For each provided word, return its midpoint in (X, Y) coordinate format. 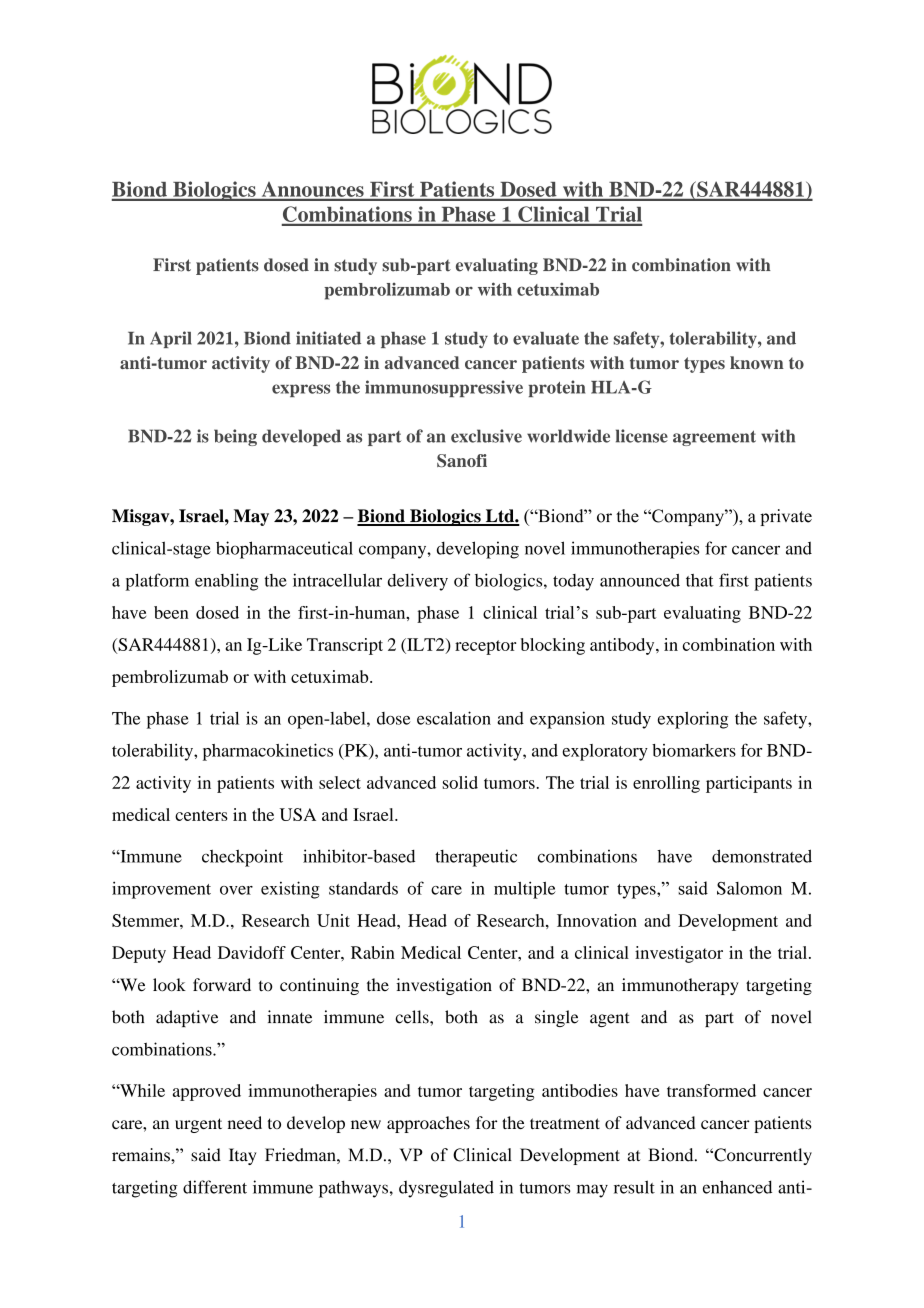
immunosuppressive (444, 388)
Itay (243, 1156)
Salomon (749, 888)
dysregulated (446, 1189)
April (171, 339)
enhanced (737, 1187)
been (171, 612)
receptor (485, 647)
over (236, 890)
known (757, 362)
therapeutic (476, 858)
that (700, 580)
